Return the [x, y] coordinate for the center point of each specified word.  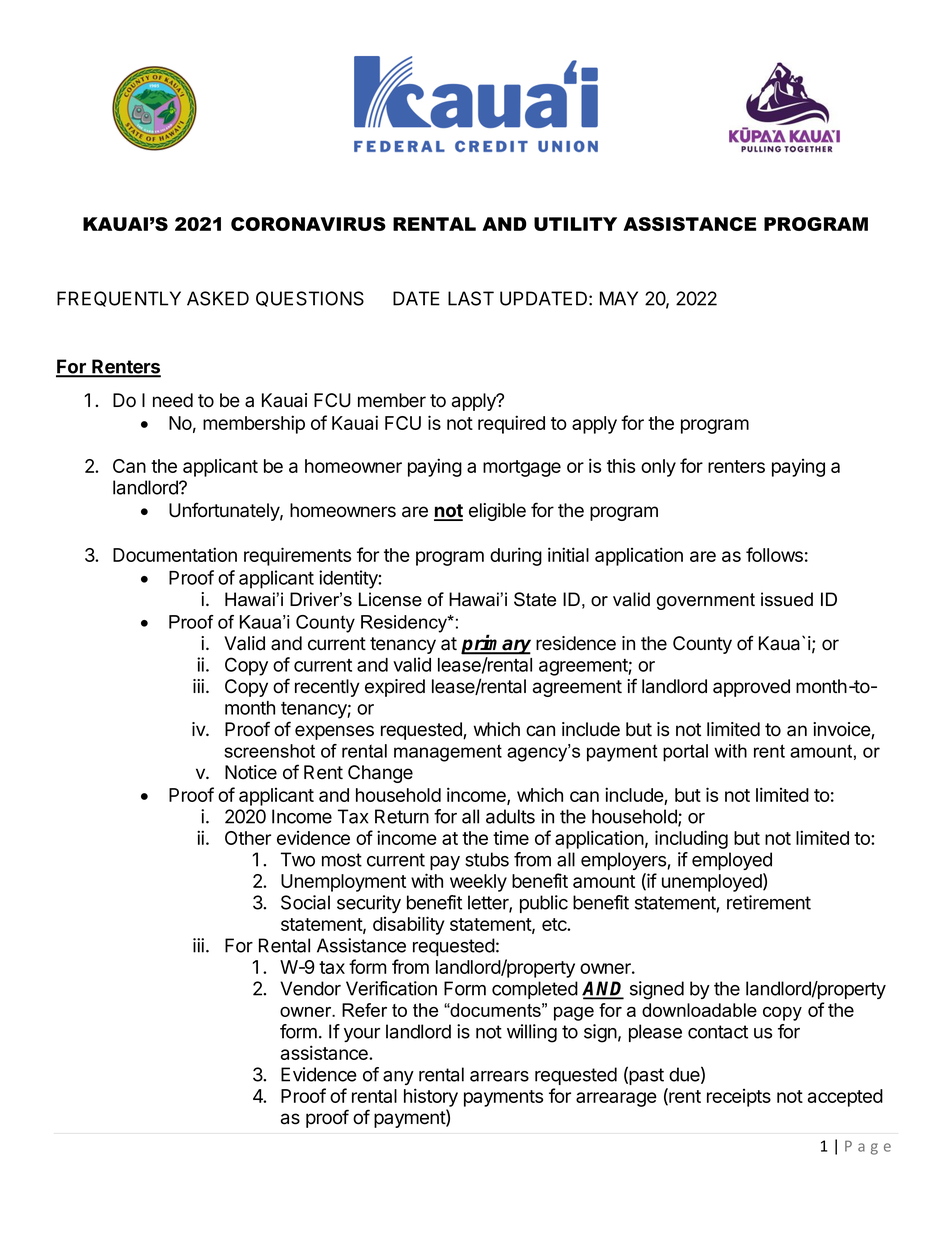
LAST [471, 298]
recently [327, 688]
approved [751, 688]
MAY [619, 298]
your [362, 1035]
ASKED [218, 298]
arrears [499, 1076]
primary [496, 644]
